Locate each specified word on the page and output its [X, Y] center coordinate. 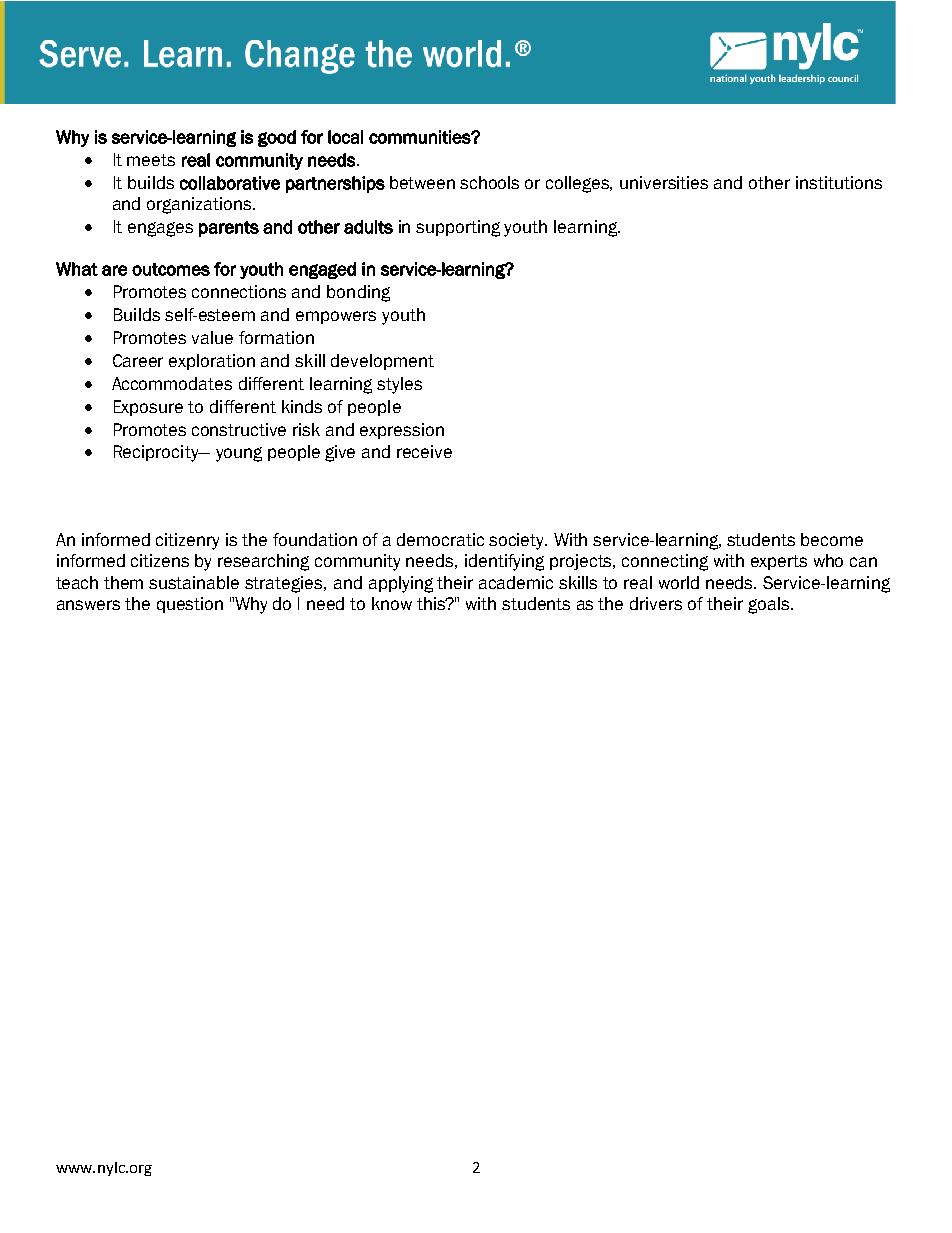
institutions [839, 182]
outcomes [171, 269]
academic [516, 582]
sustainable [194, 582]
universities [664, 182]
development [382, 362]
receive [424, 451]
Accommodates [172, 383]
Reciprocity [157, 453]
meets [151, 160]
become [832, 539]
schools [489, 182]
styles [399, 385]
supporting [458, 228]
